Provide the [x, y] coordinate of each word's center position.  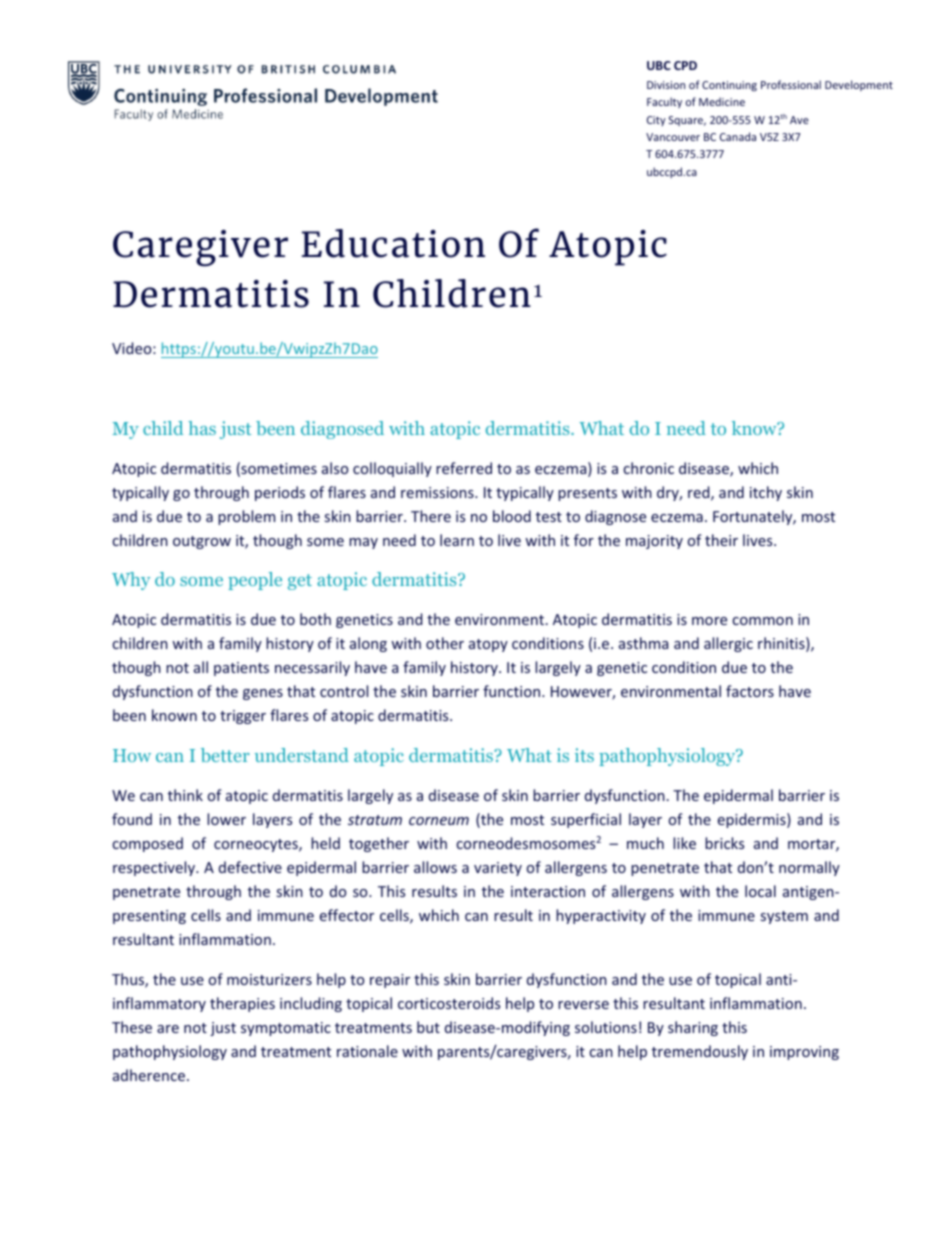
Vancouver [673, 137]
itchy [766, 493]
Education [393, 243]
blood [512, 516]
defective [250, 867]
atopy [488, 645]
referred [464, 468]
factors [750, 691]
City [656, 121]
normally [809, 868]
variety [498, 869]
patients [241, 669]
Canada [738, 136]
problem [246, 517]
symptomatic [286, 1029]
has [202, 428]
